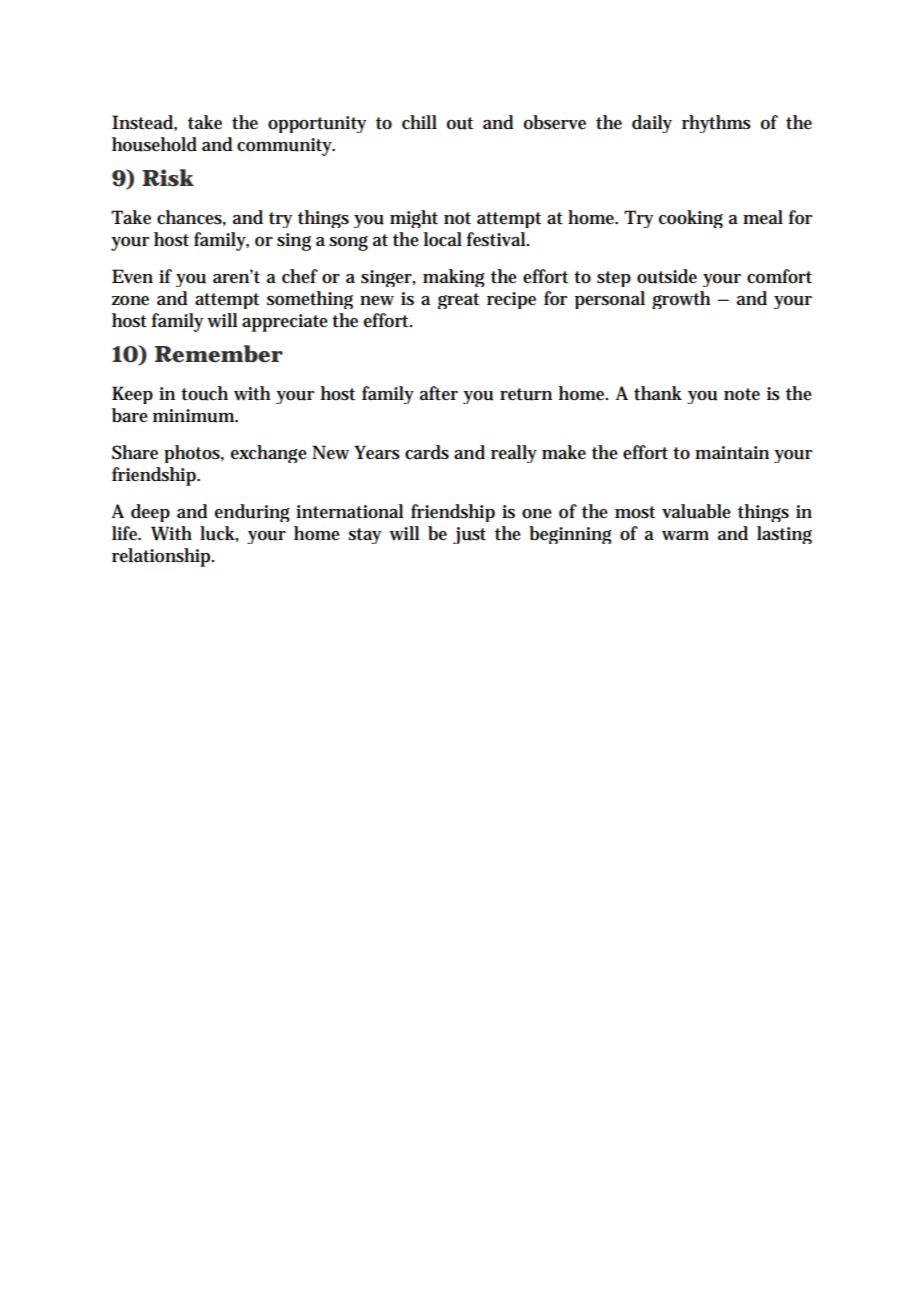 The height and width of the screenshot is (1308, 924). What do you see at coordinates (163, 557) in the screenshot?
I see `relationship` at bounding box center [163, 557].
